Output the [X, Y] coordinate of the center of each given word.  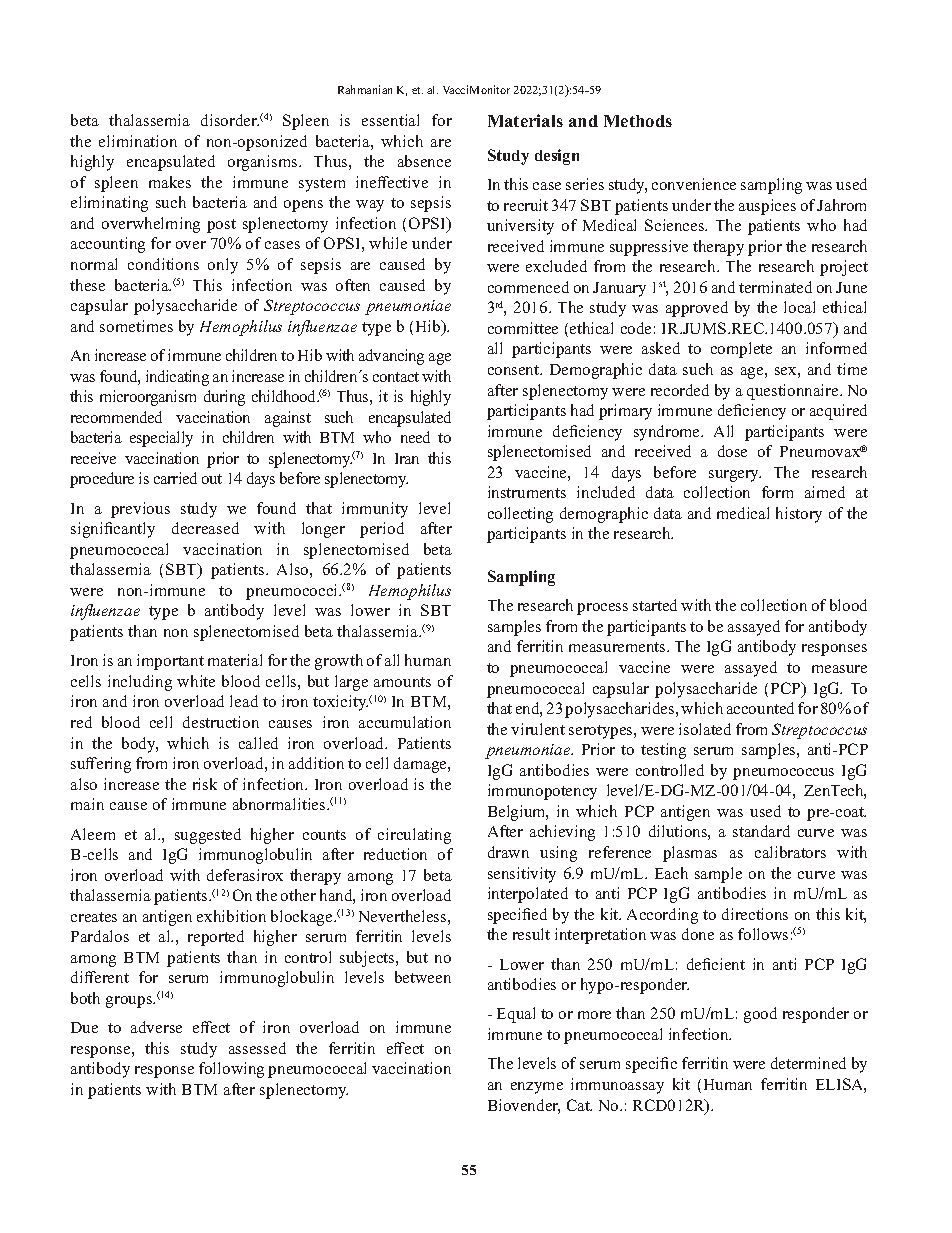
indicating [177, 378]
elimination [138, 141]
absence [424, 161]
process [602, 609]
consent [515, 370]
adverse [156, 1027]
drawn [508, 852]
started [655, 605]
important [170, 662]
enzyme [537, 1088]
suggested [208, 836]
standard [761, 831]
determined [808, 1063]
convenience [694, 184]
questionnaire [794, 392]
